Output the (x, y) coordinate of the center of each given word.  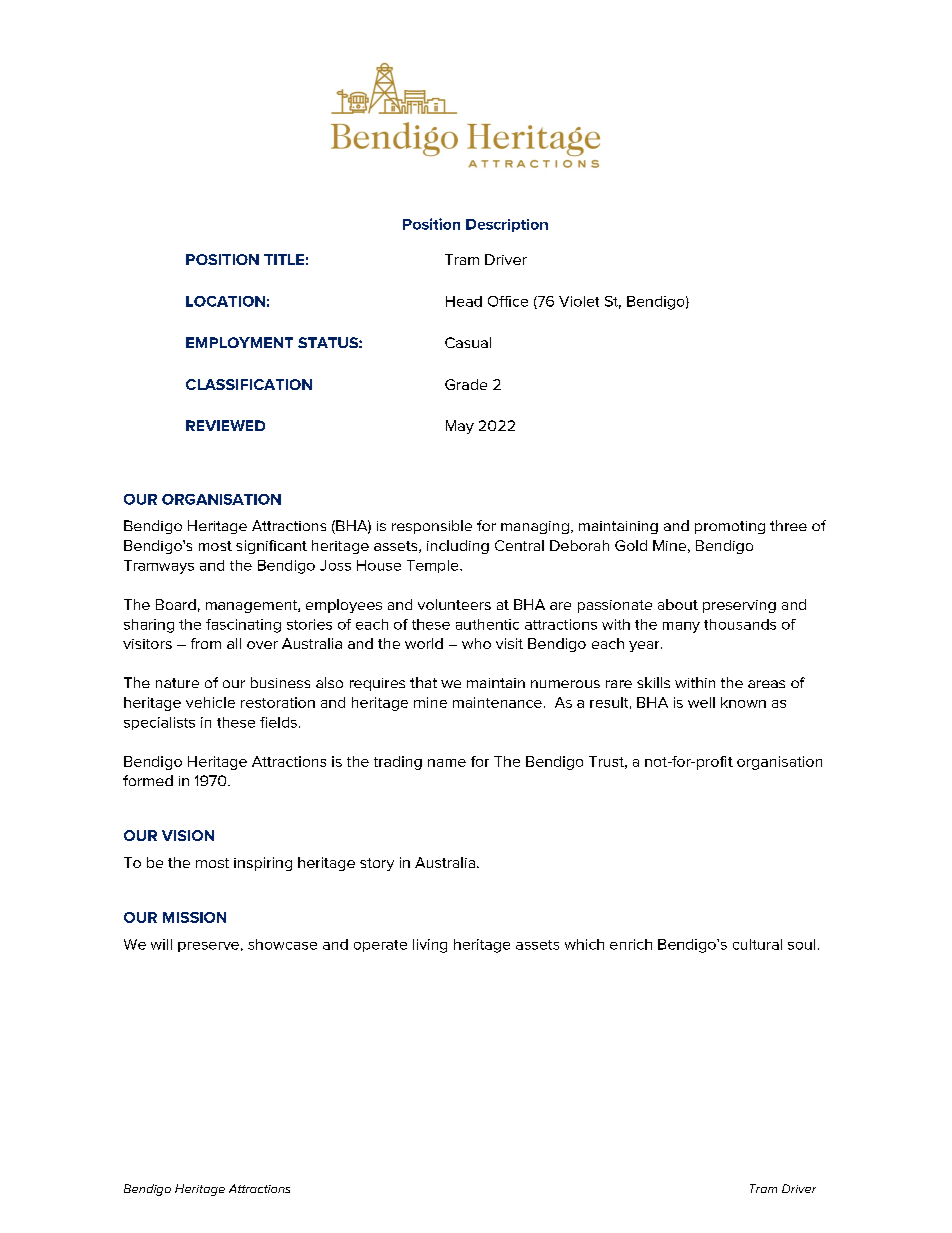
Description (507, 225)
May (460, 427)
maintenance (497, 702)
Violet (579, 301)
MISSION (194, 917)
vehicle (210, 702)
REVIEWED (225, 425)
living (430, 946)
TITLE (284, 259)
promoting (730, 527)
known (743, 702)
